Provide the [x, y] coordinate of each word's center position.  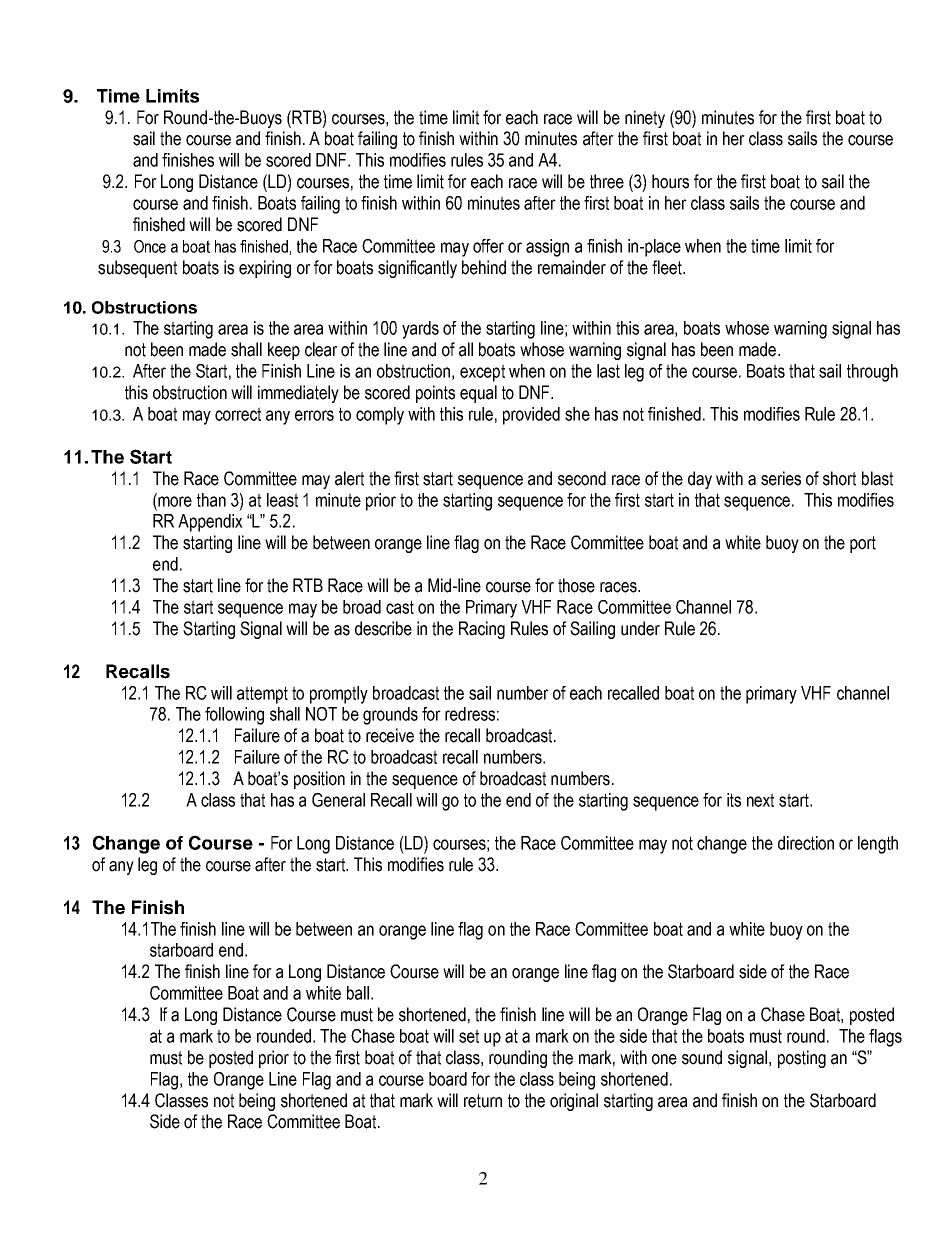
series [781, 478]
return [483, 1101]
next [760, 800]
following [234, 716]
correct [238, 414]
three [607, 181]
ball [358, 993]
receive [390, 735]
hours [670, 181]
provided [531, 416]
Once [150, 246]
